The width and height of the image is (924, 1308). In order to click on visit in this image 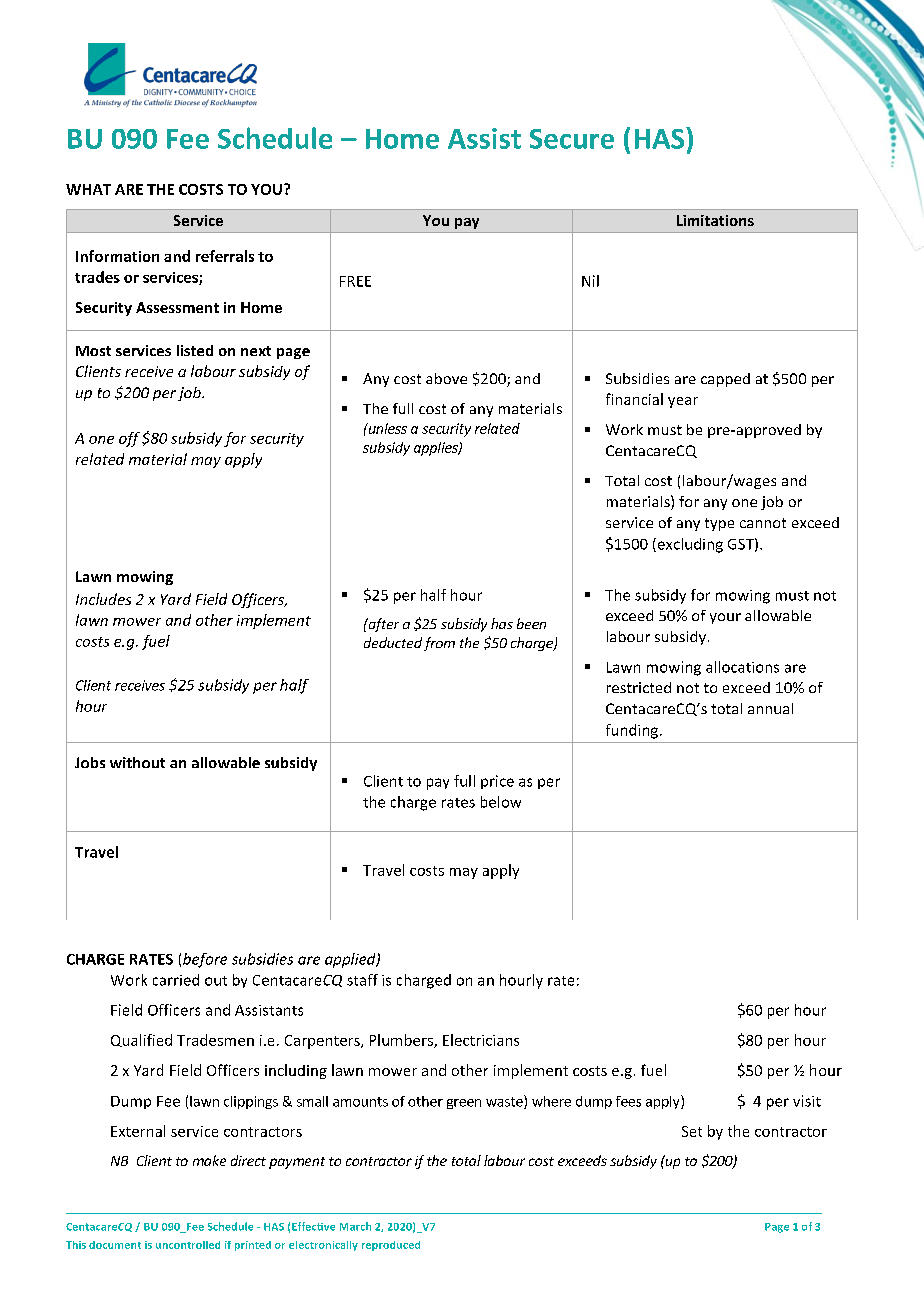, I will do `click(807, 1101)`.
